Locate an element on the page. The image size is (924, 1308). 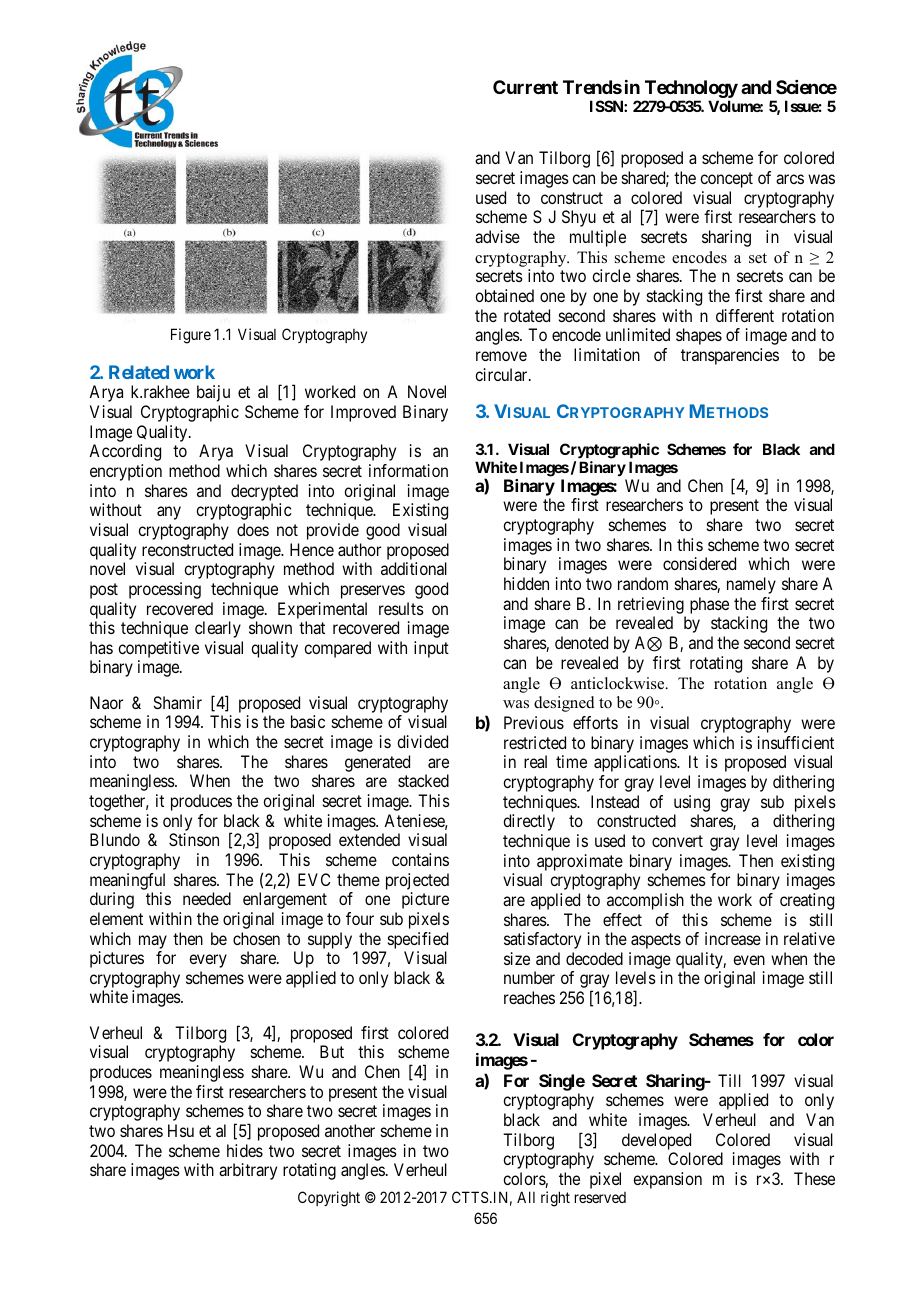
increase is located at coordinates (733, 938).
